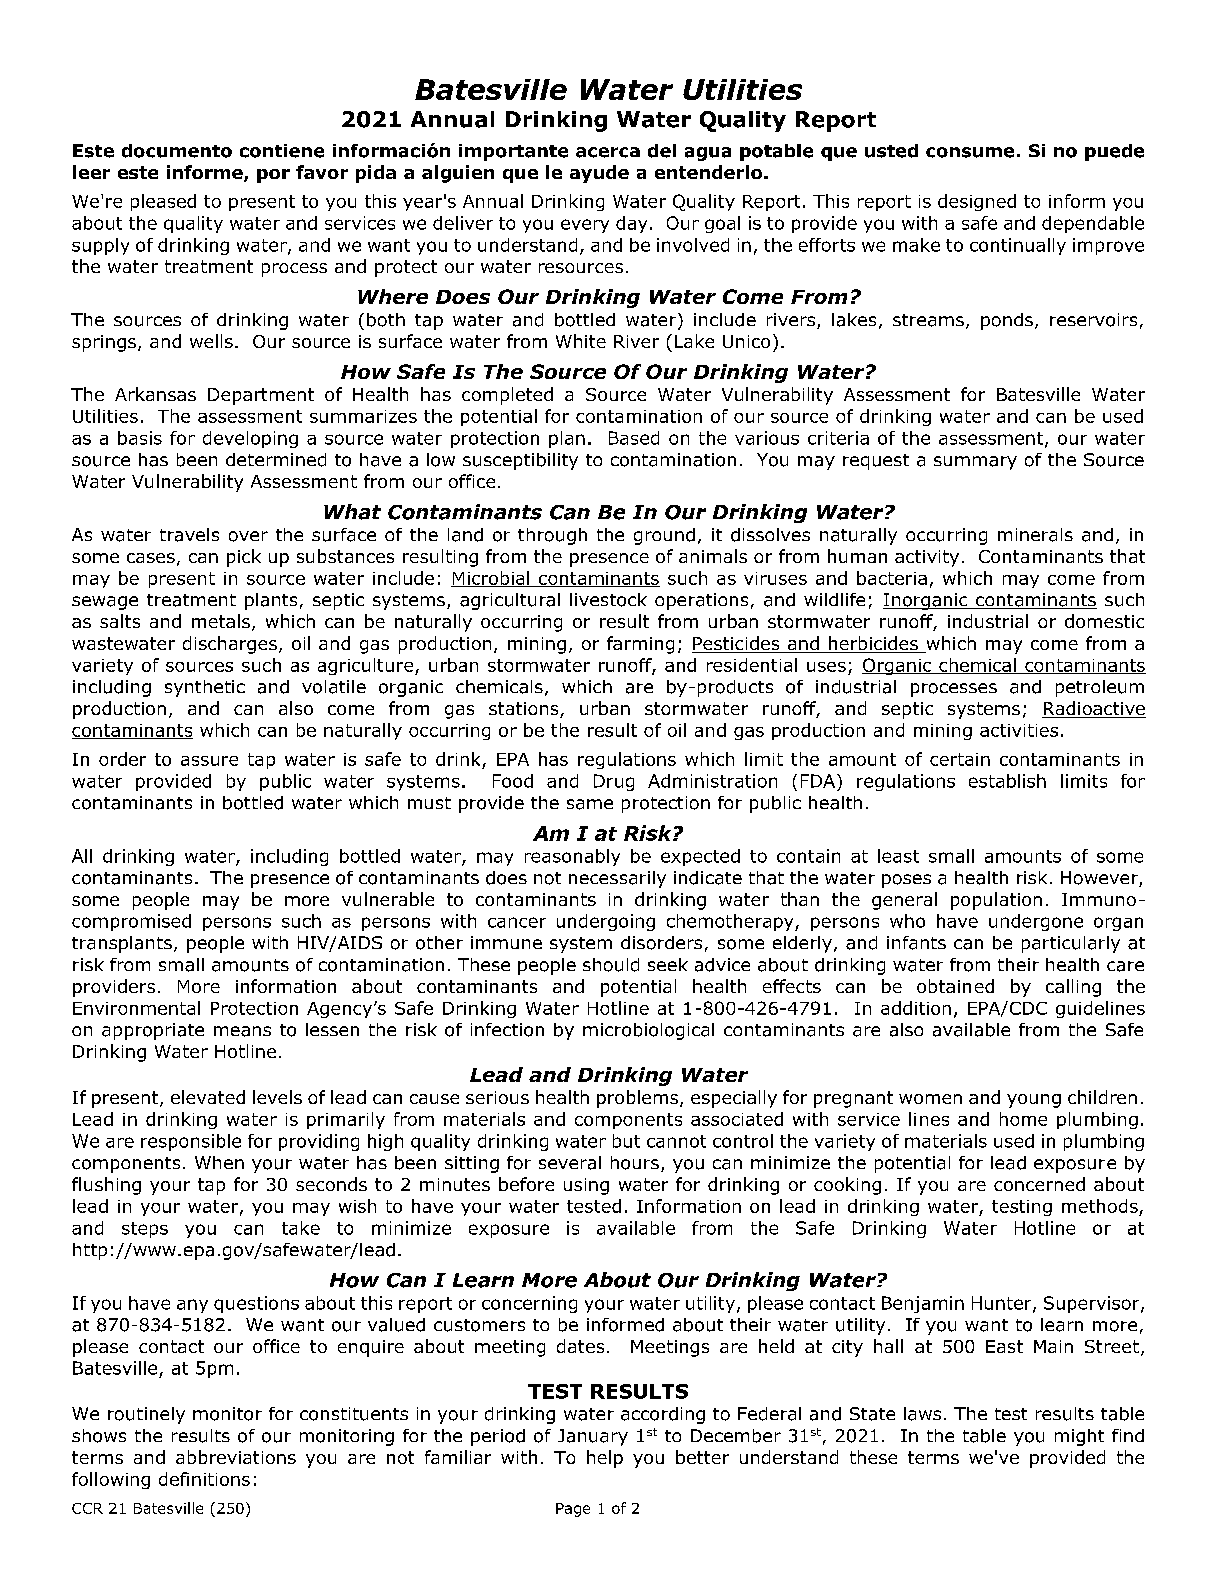 The width and height of the screenshot is (1217, 1574). Describe the element at coordinates (590, 804) in the screenshot. I see `same` at that location.
